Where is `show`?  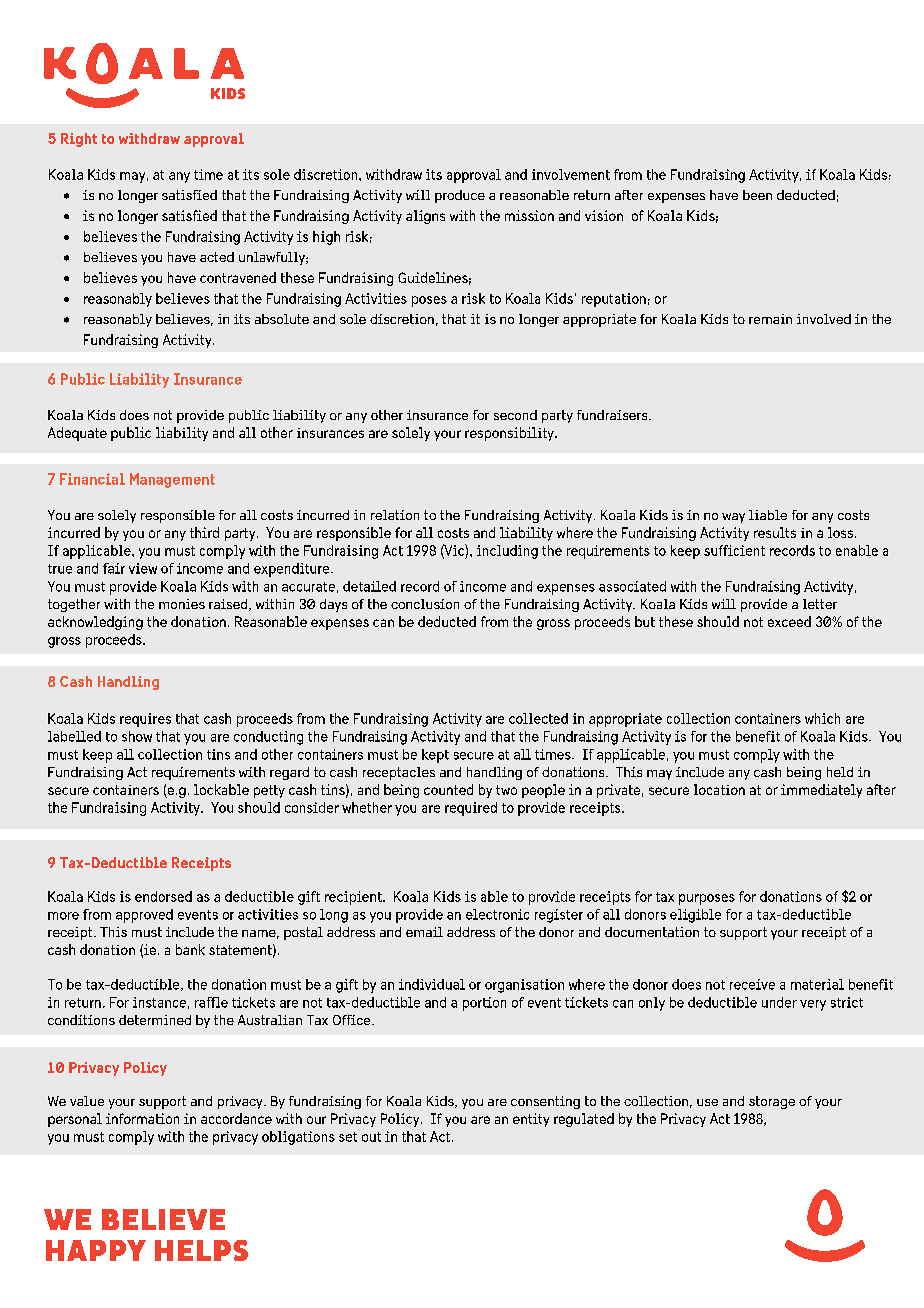 show is located at coordinates (137, 736).
